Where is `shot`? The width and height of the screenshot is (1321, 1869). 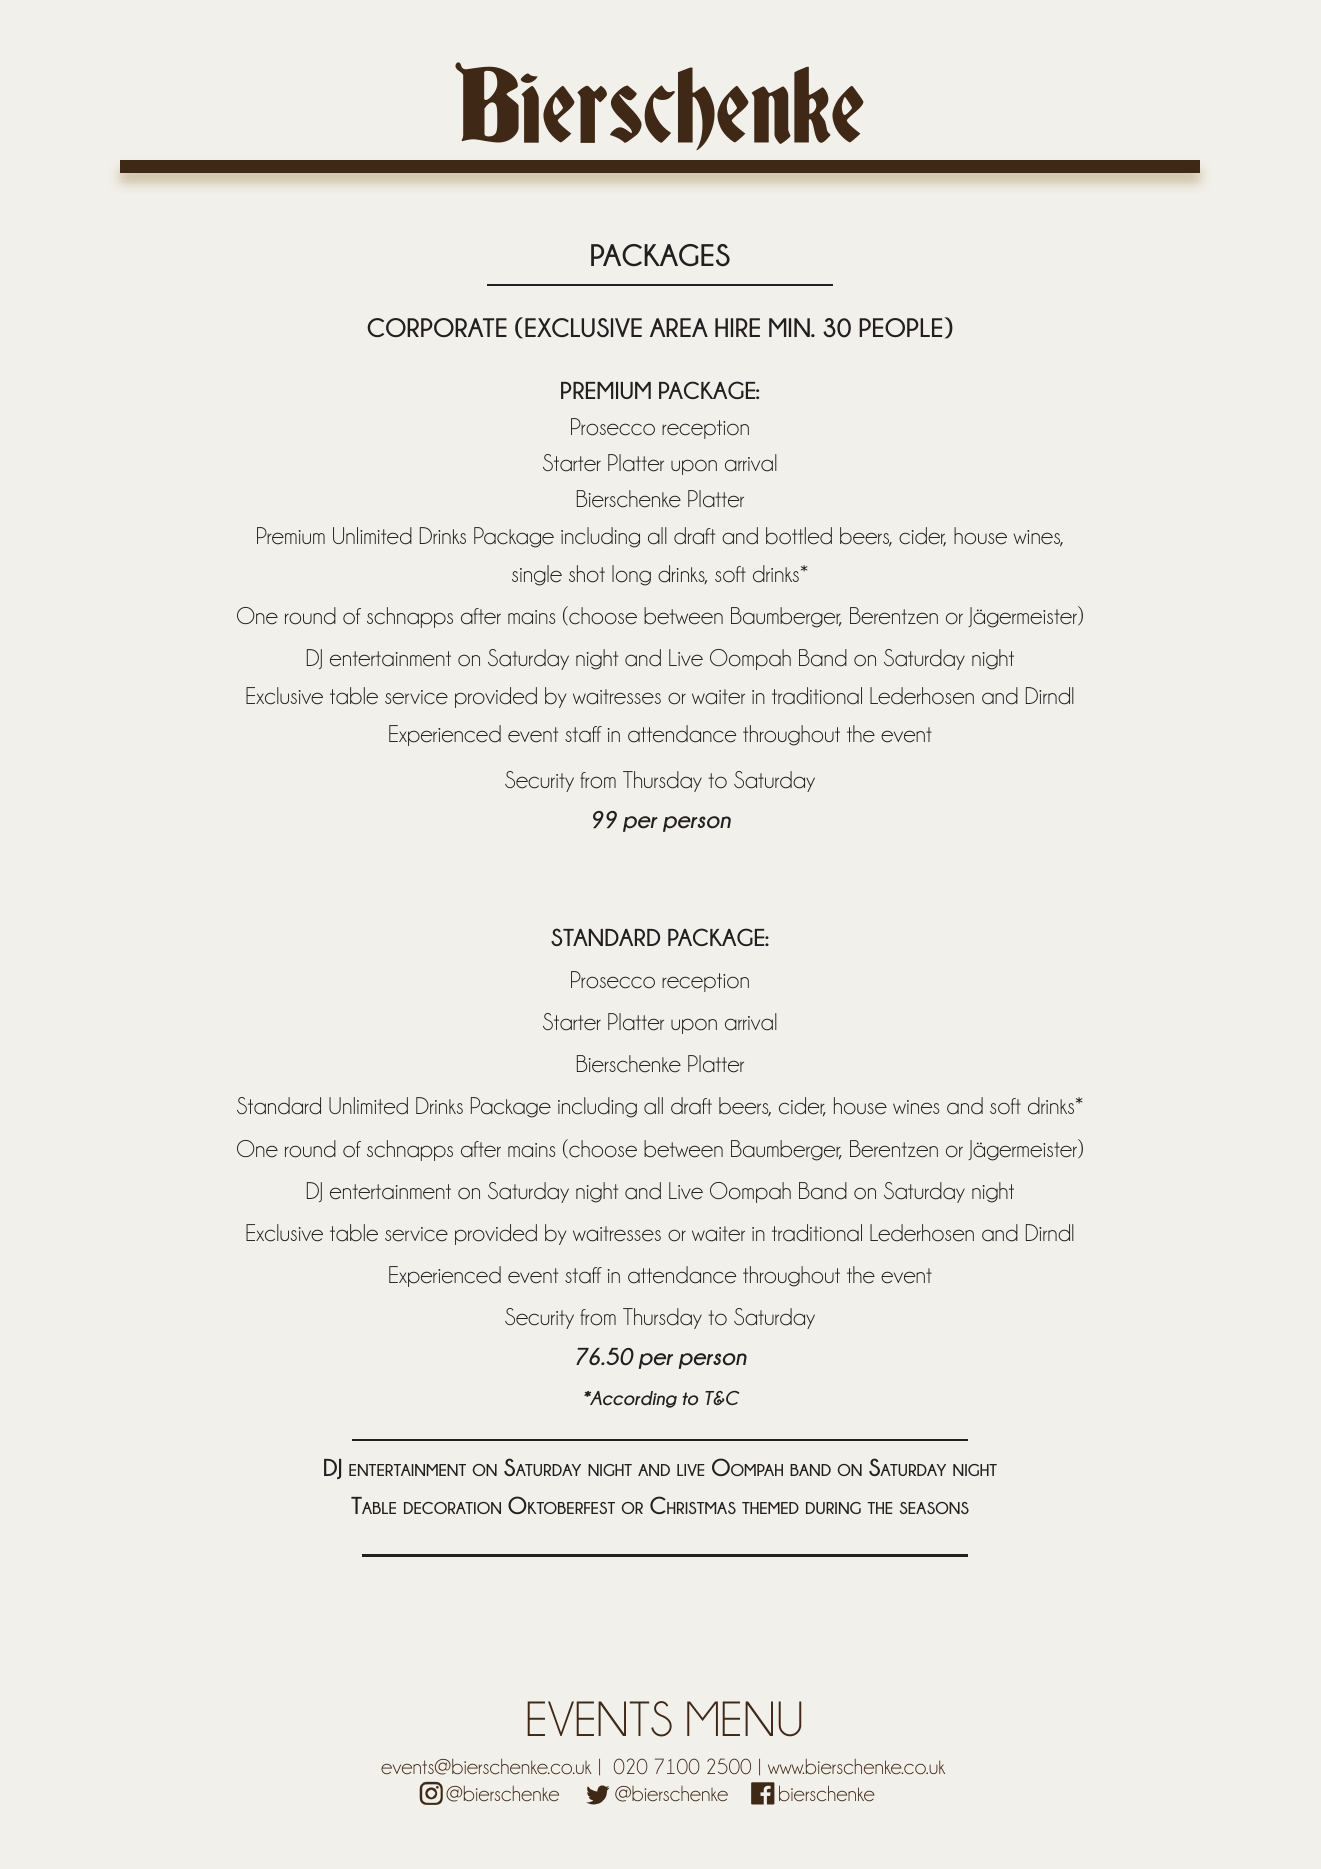 shot is located at coordinates (587, 574).
